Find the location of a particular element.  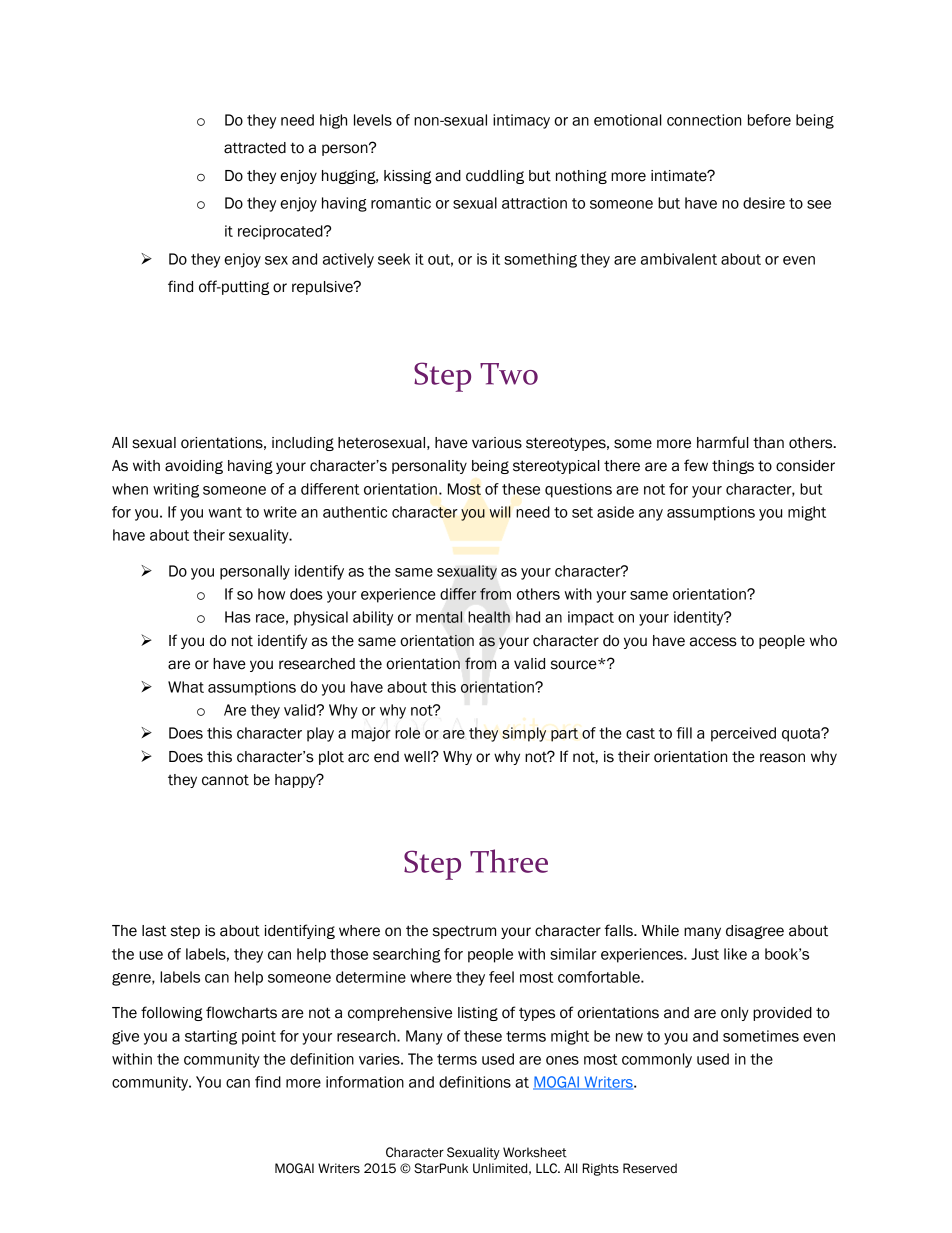

Worksheet is located at coordinates (535, 1152).
